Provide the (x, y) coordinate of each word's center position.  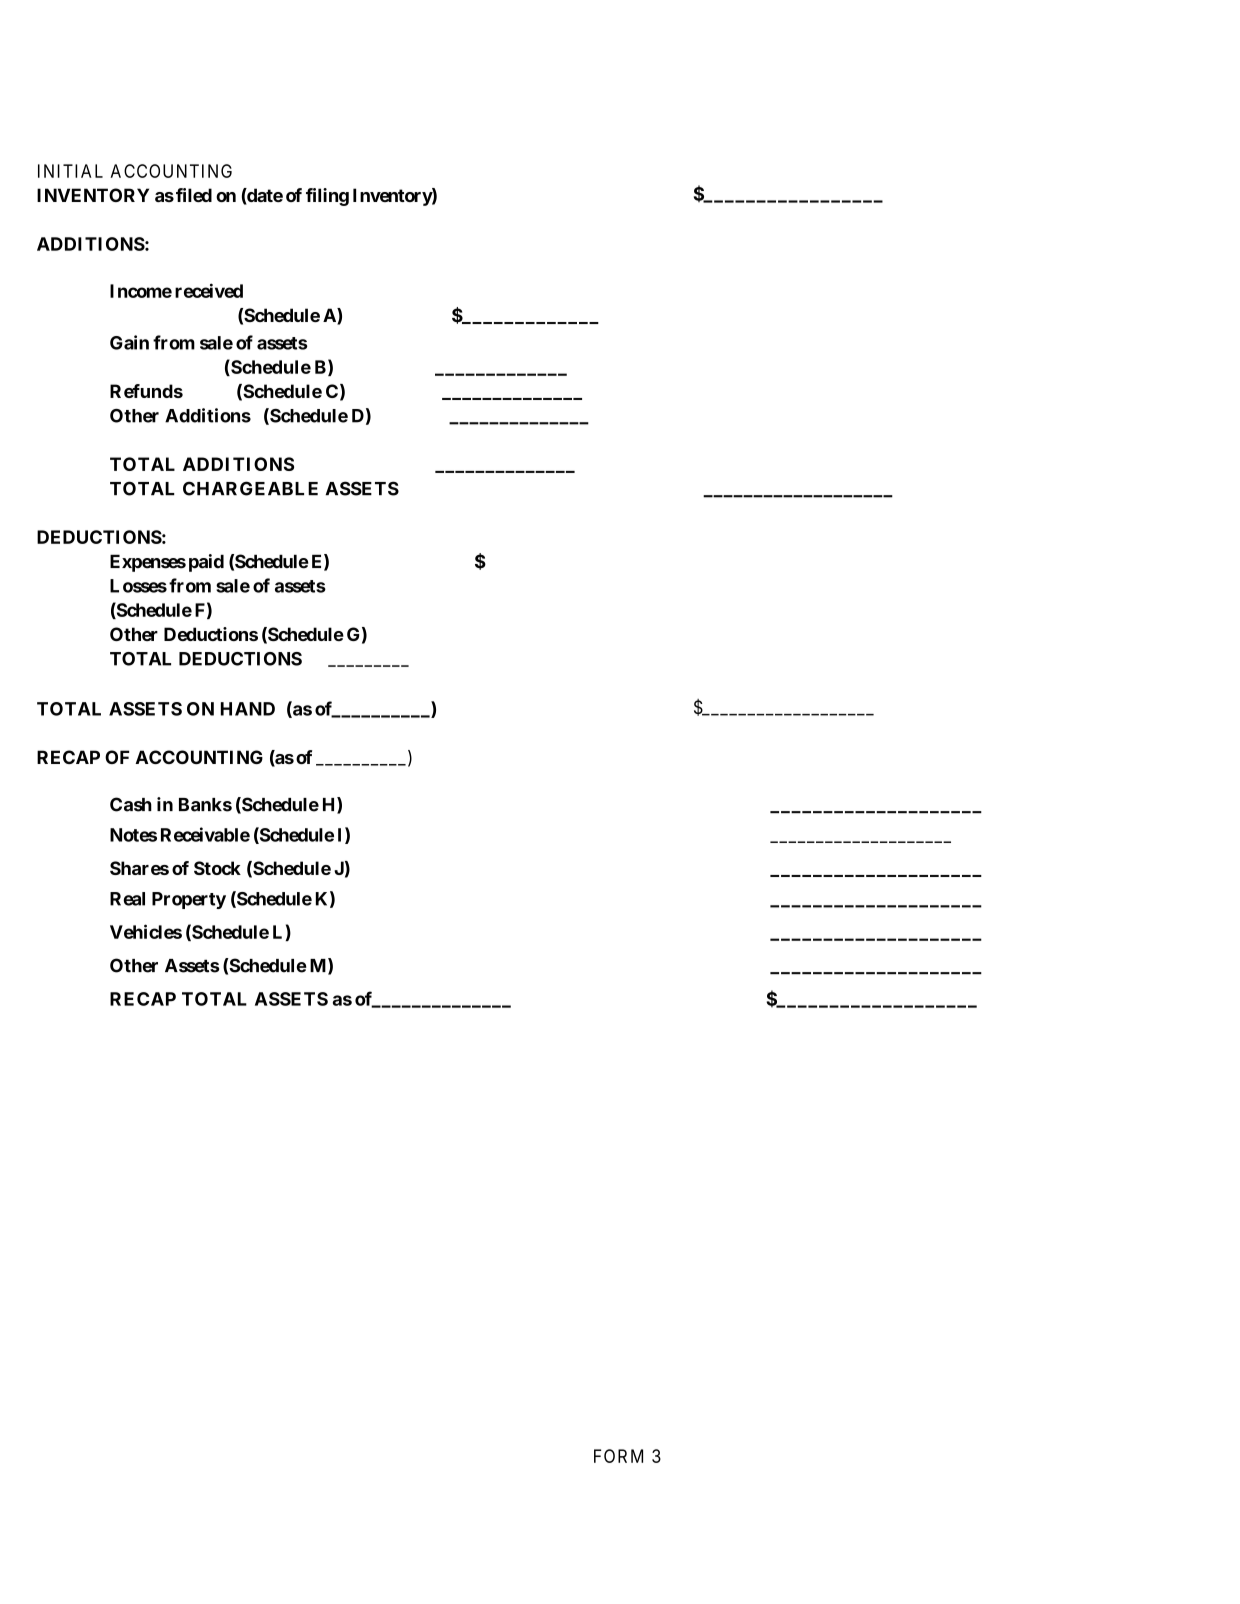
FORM (618, 1456)
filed (194, 195)
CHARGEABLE (250, 488)
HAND (248, 709)
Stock (217, 868)
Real (127, 899)
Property (189, 900)
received (209, 290)
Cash (131, 804)
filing (327, 197)
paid (206, 563)
